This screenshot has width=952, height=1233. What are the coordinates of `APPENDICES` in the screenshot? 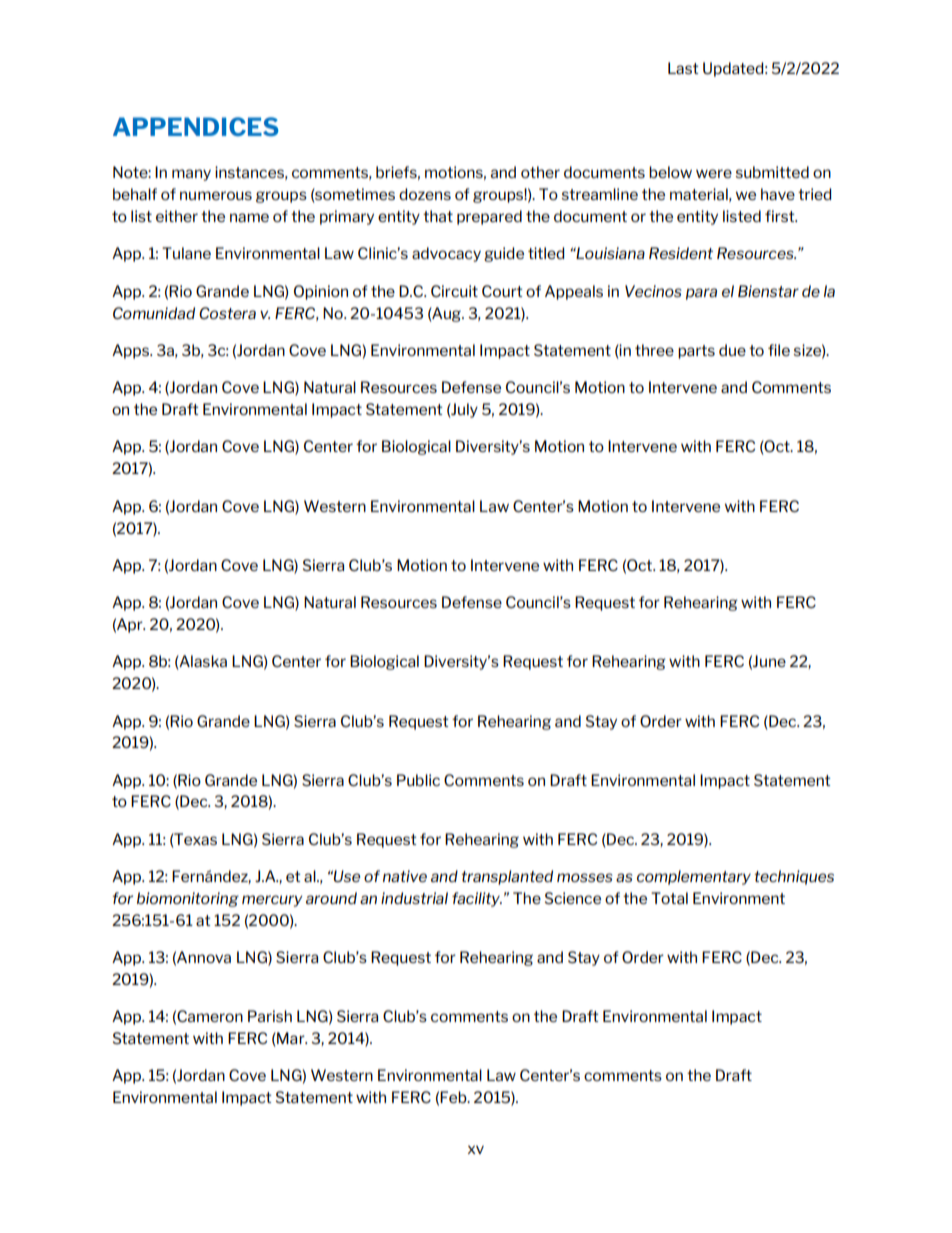 It's located at (196, 126).
